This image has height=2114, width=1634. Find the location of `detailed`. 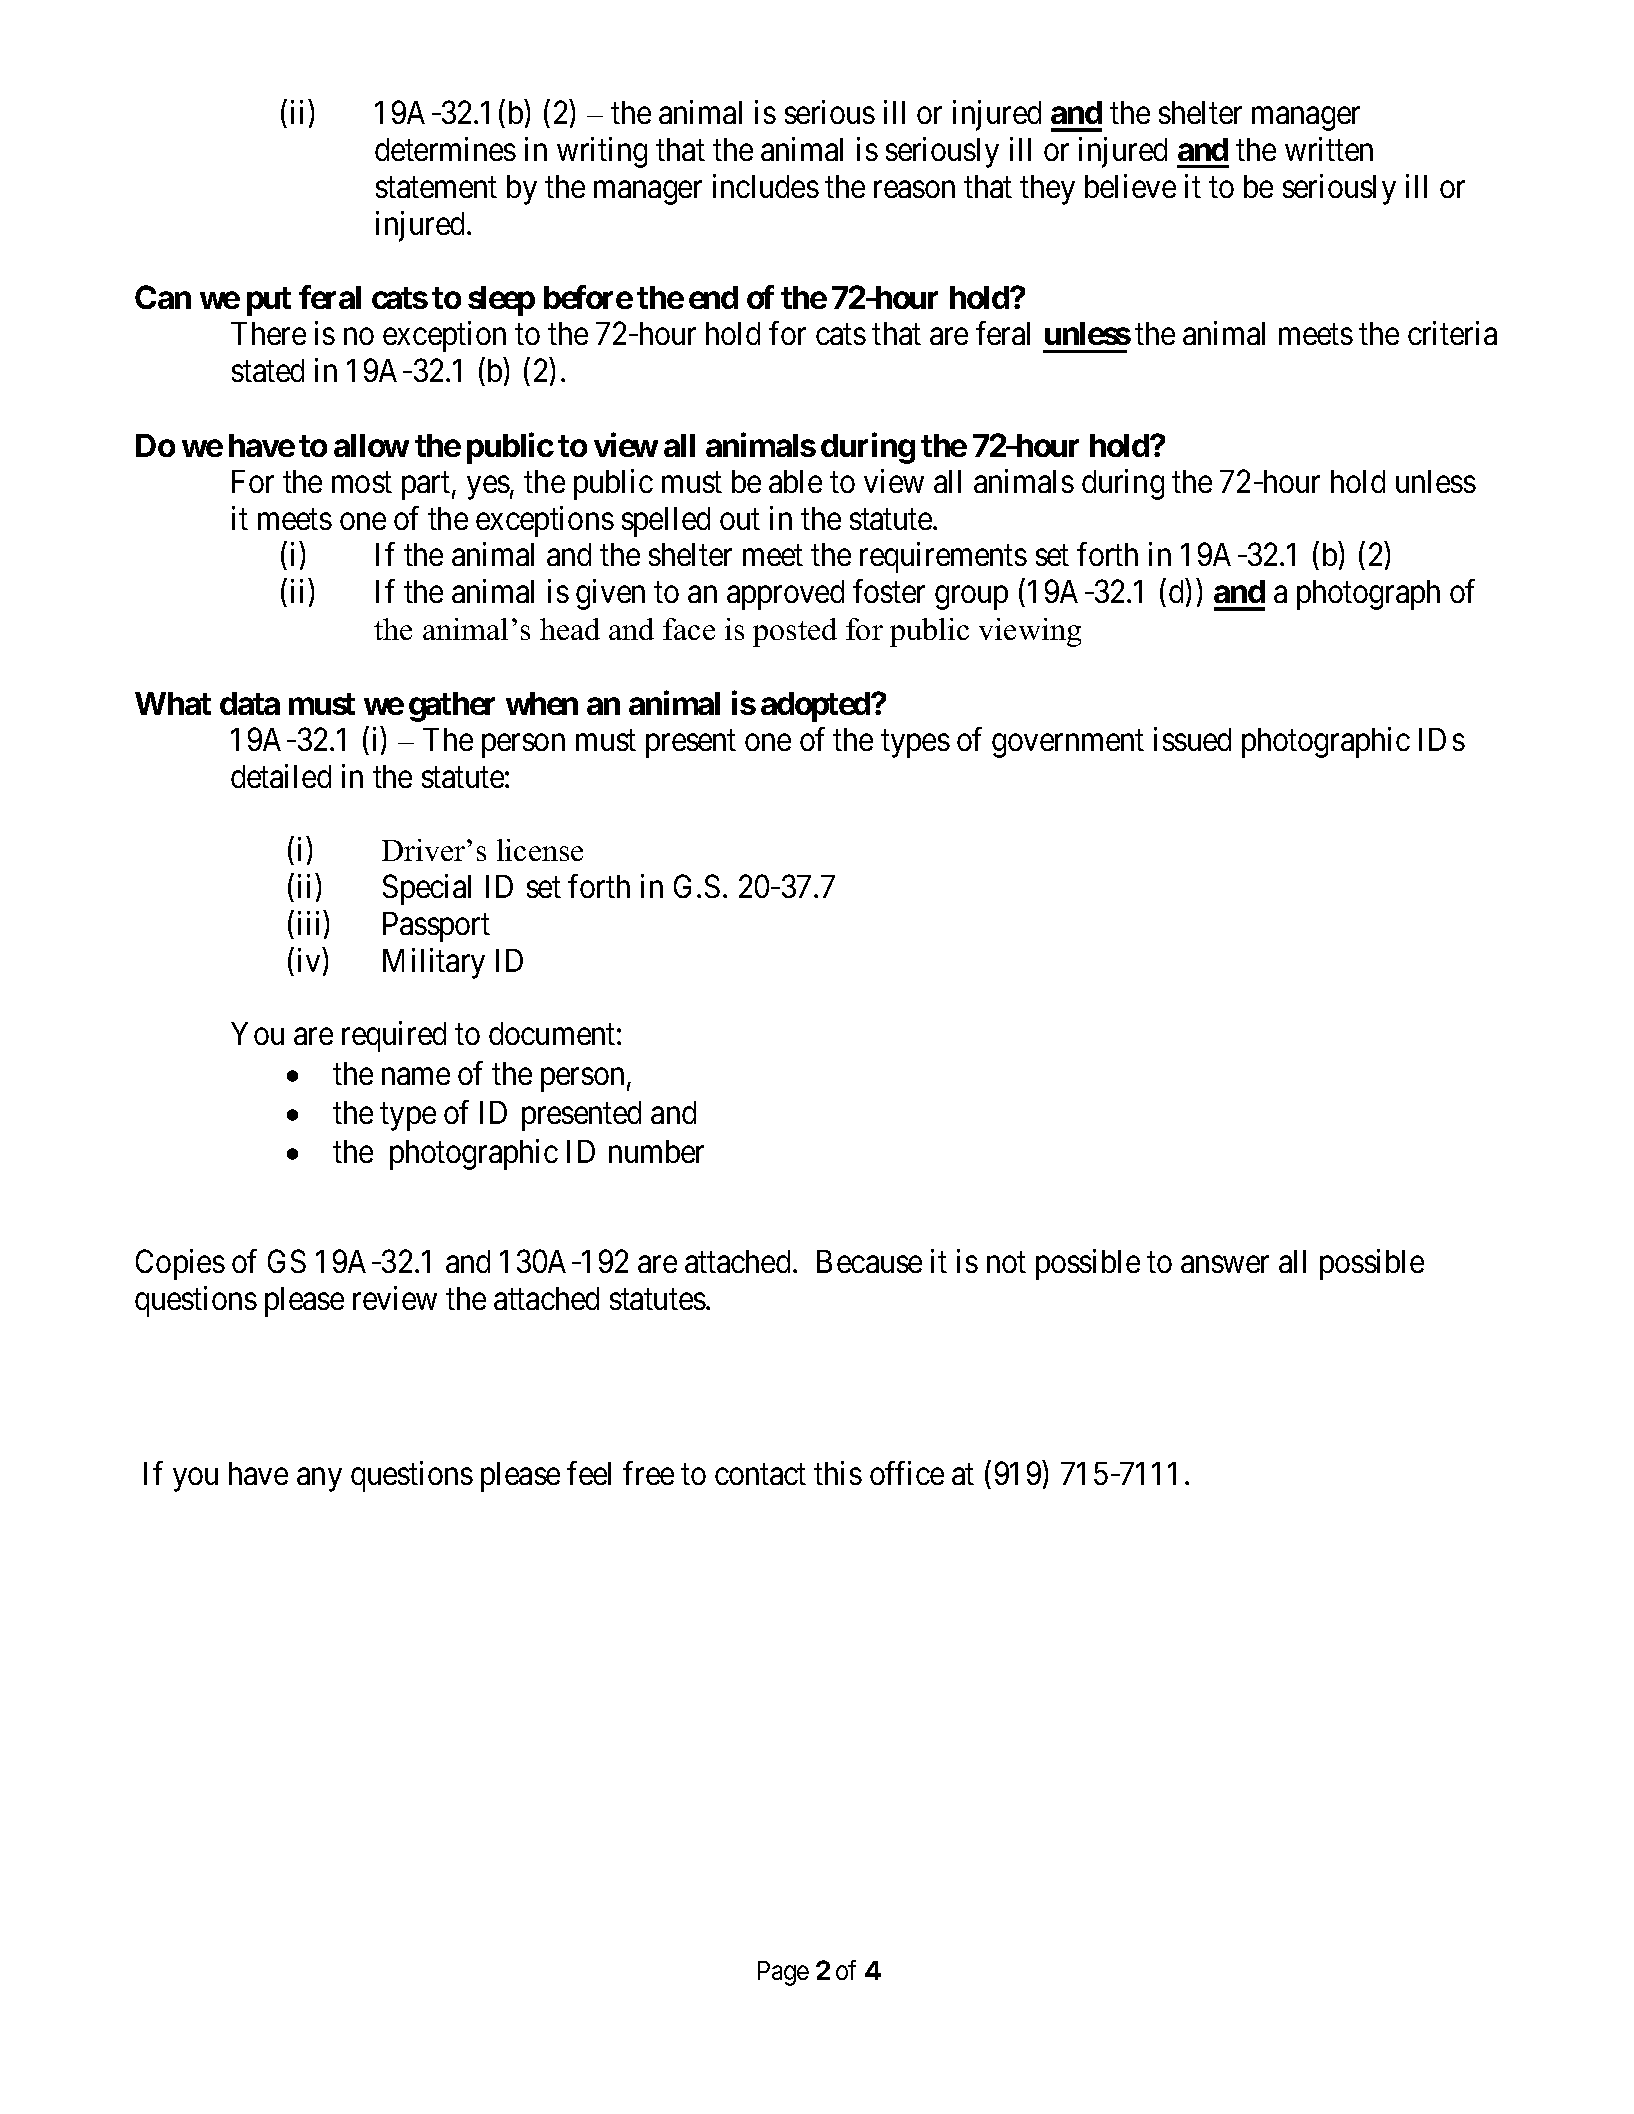

detailed is located at coordinates (281, 776).
